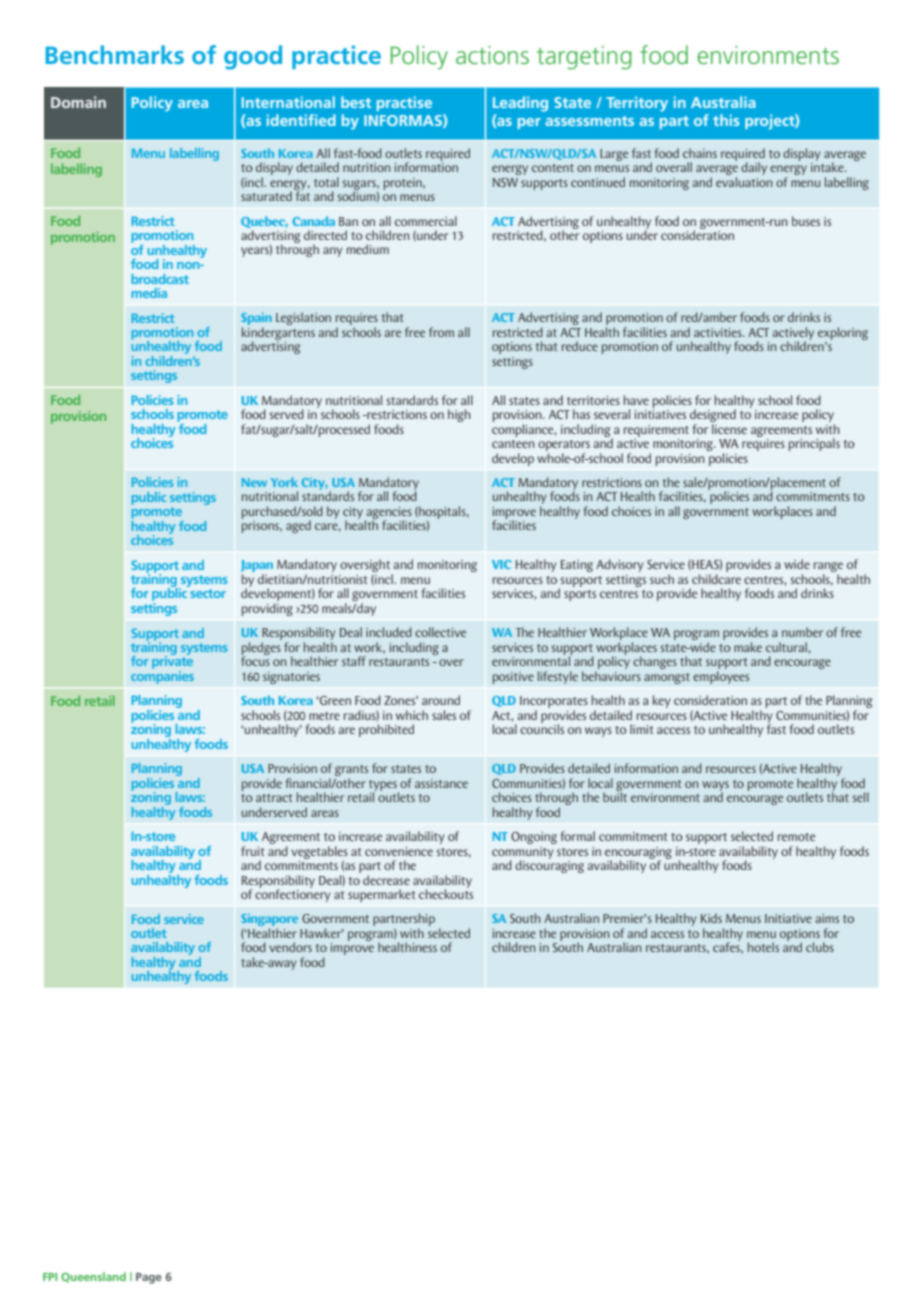  I want to click on actions, so click(492, 55).
